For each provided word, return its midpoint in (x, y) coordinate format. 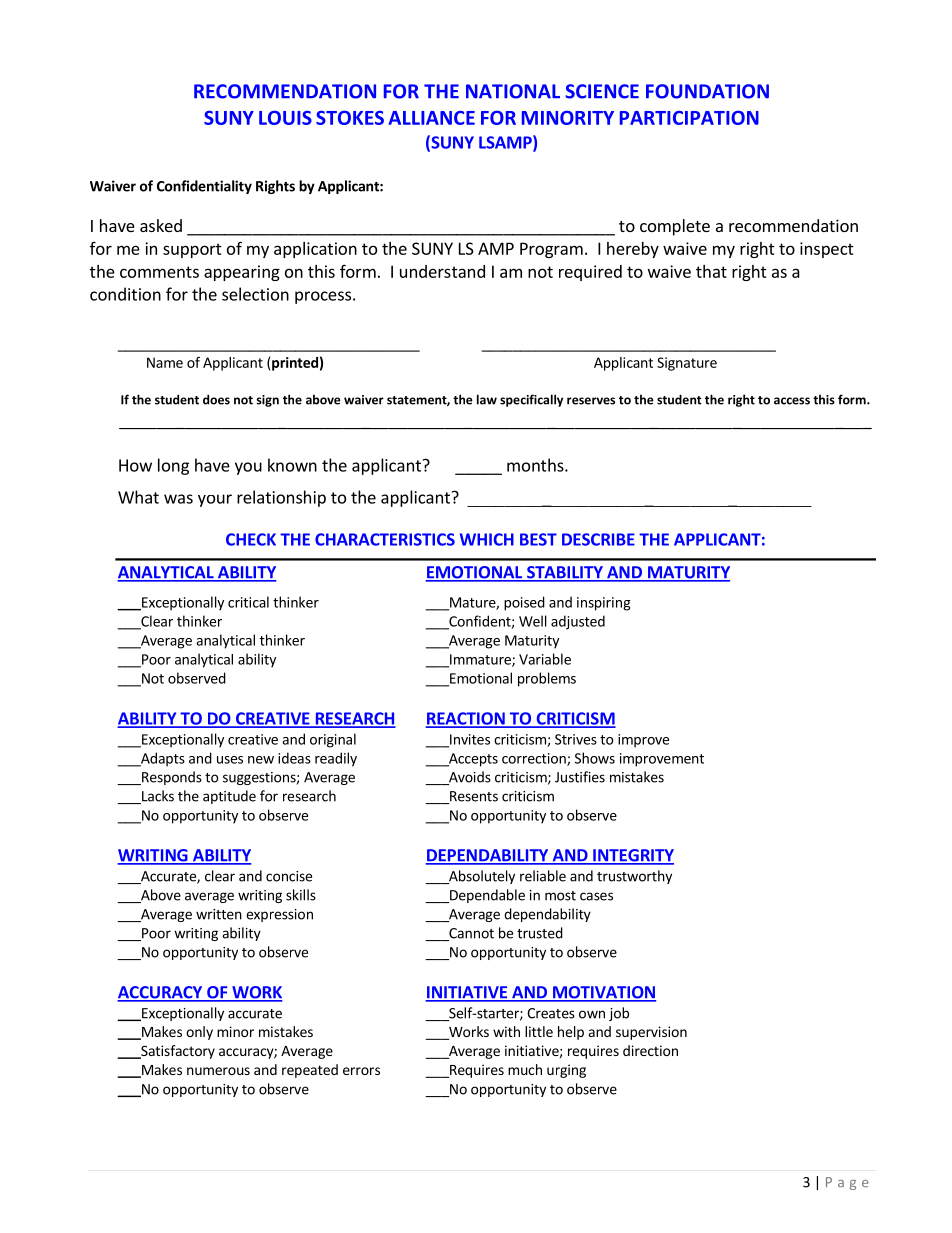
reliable (543, 876)
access (792, 401)
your (215, 500)
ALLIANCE (431, 118)
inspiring (604, 604)
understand (442, 271)
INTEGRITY (632, 856)
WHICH (487, 539)
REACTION (466, 719)
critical (248, 602)
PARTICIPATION (689, 117)
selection (255, 294)
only (199, 1033)
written (219, 914)
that (711, 271)
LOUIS (285, 117)
